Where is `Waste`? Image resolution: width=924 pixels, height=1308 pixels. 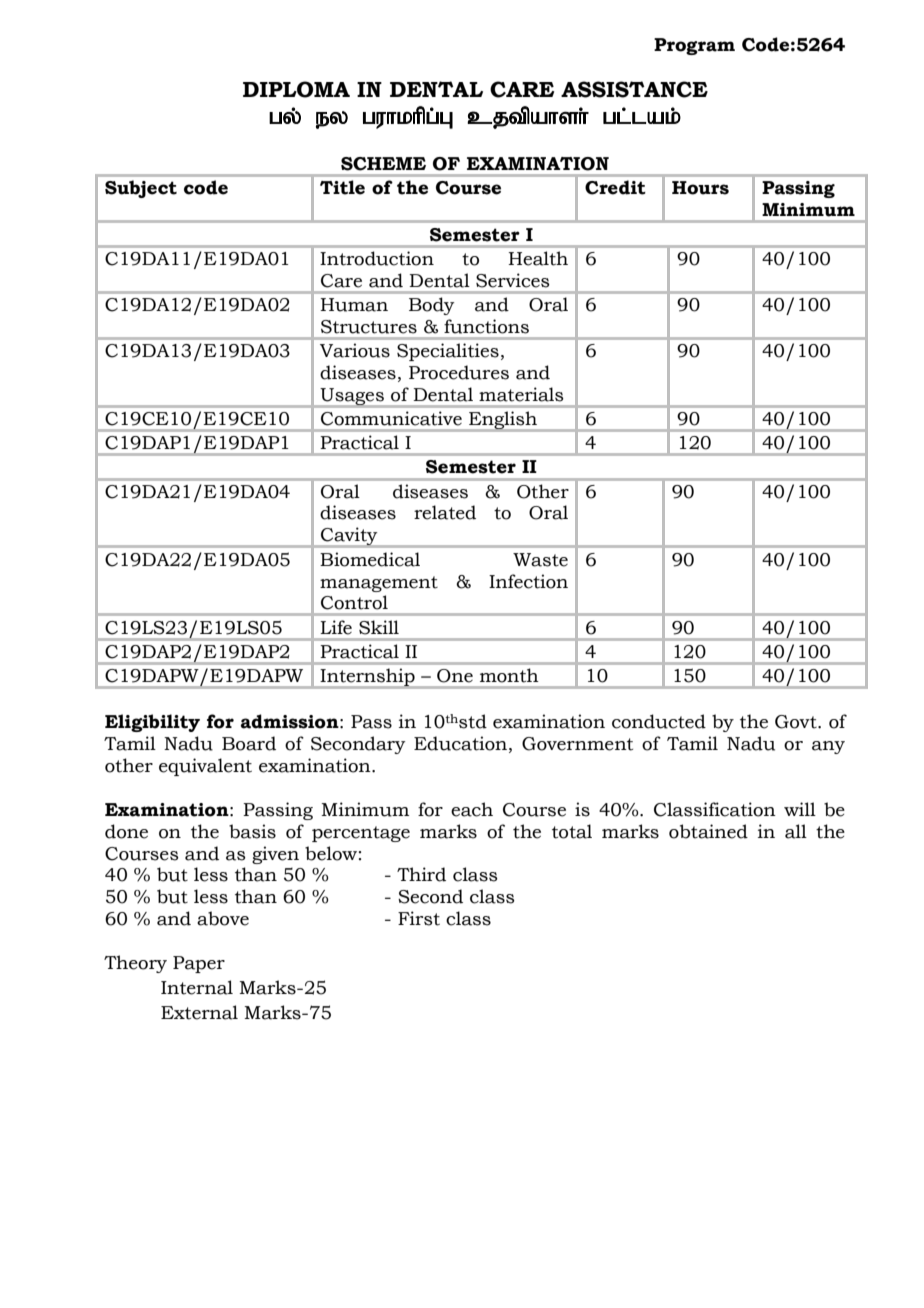 Waste is located at coordinates (540, 560).
